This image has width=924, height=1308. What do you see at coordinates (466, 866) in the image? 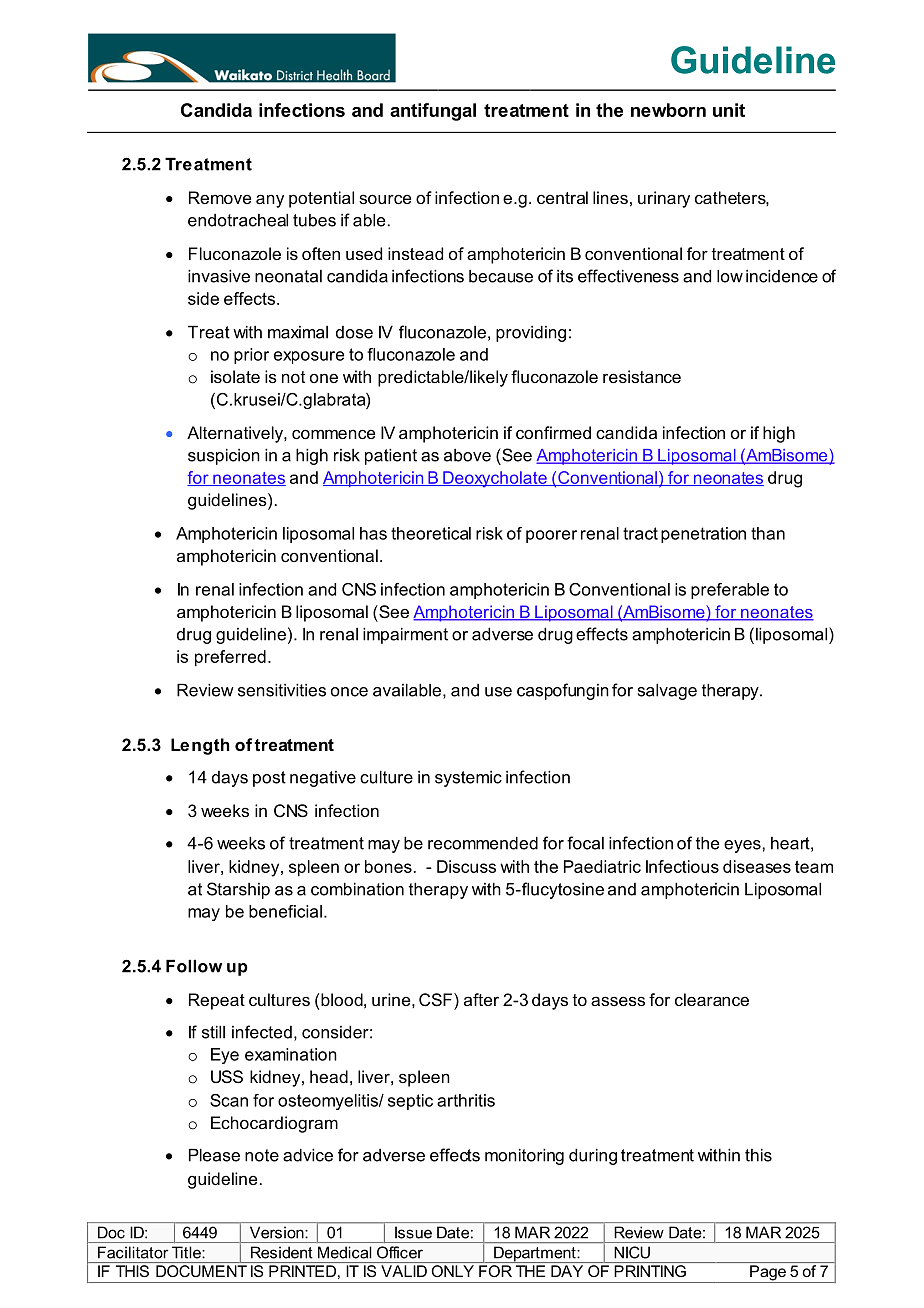
I see `Discuss` at bounding box center [466, 866].
